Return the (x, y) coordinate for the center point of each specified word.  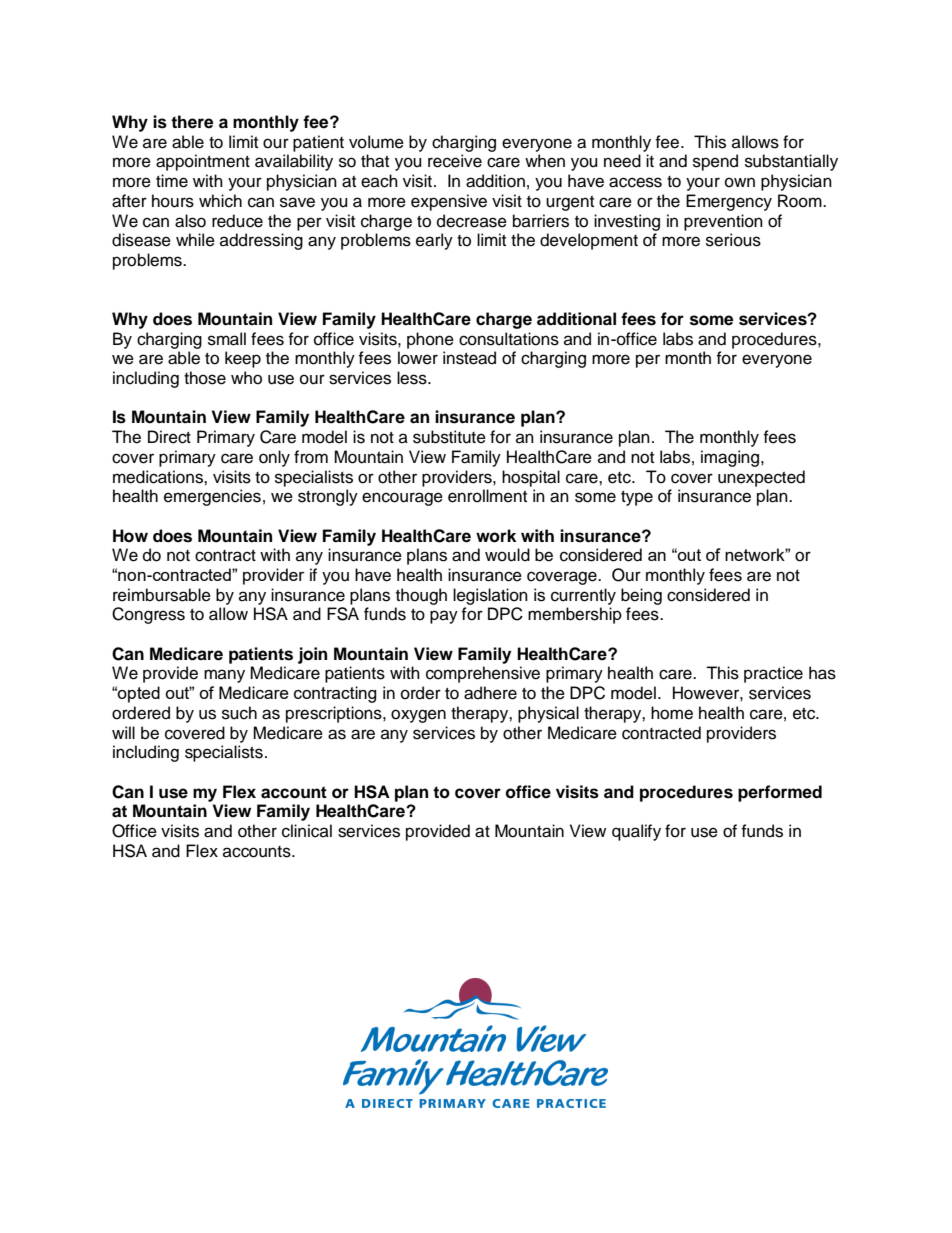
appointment (203, 162)
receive (455, 161)
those (205, 378)
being (641, 596)
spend (715, 162)
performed (780, 793)
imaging (731, 458)
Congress (148, 615)
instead (469, 358)
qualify (636, 832)
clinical (307, 831)
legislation (490, 596)
